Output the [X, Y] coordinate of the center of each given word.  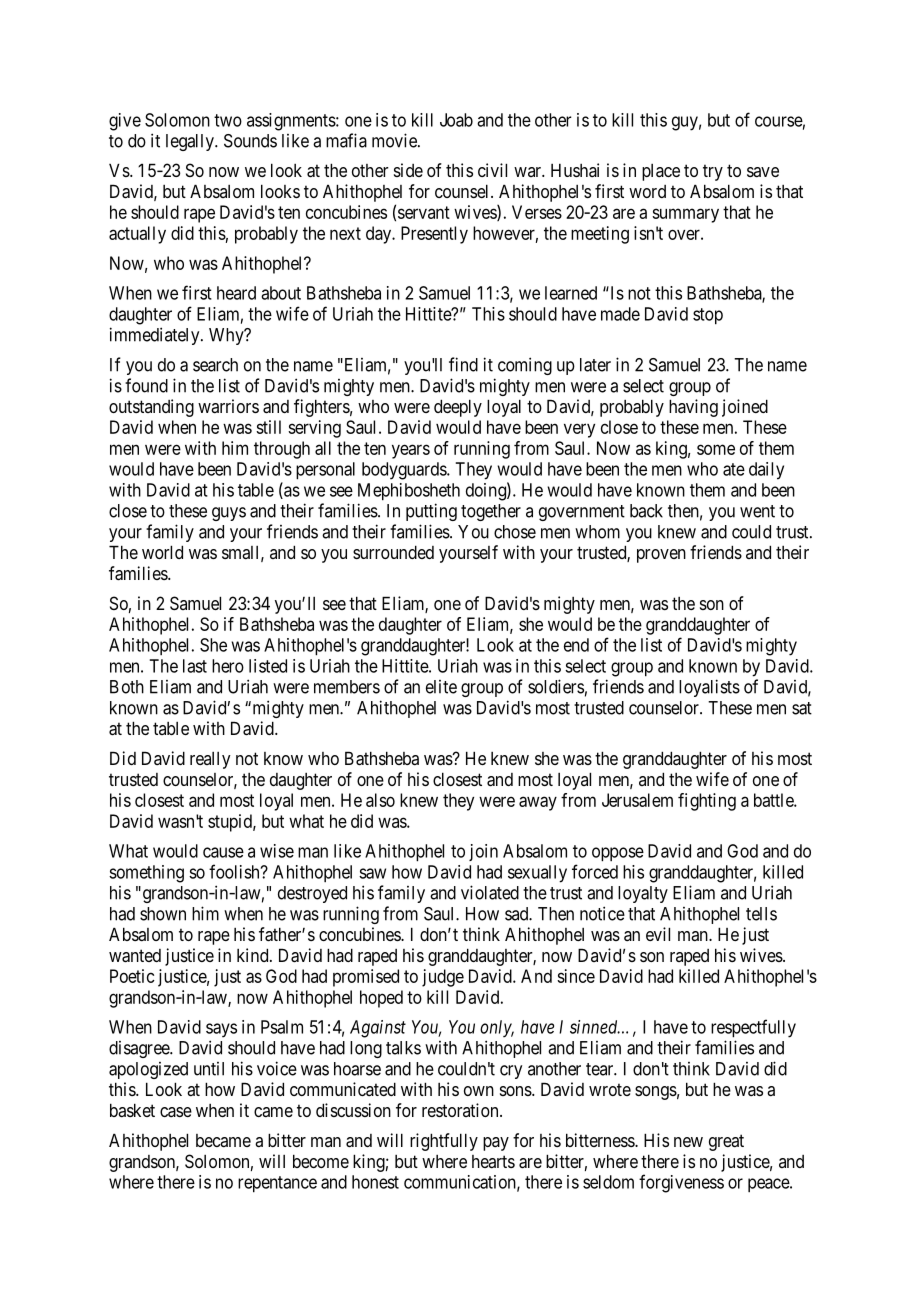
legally [191, 142]
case [176, 1112]
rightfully [444, 1142]
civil [492, 170]
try [713, 172]
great [726, 1142]
